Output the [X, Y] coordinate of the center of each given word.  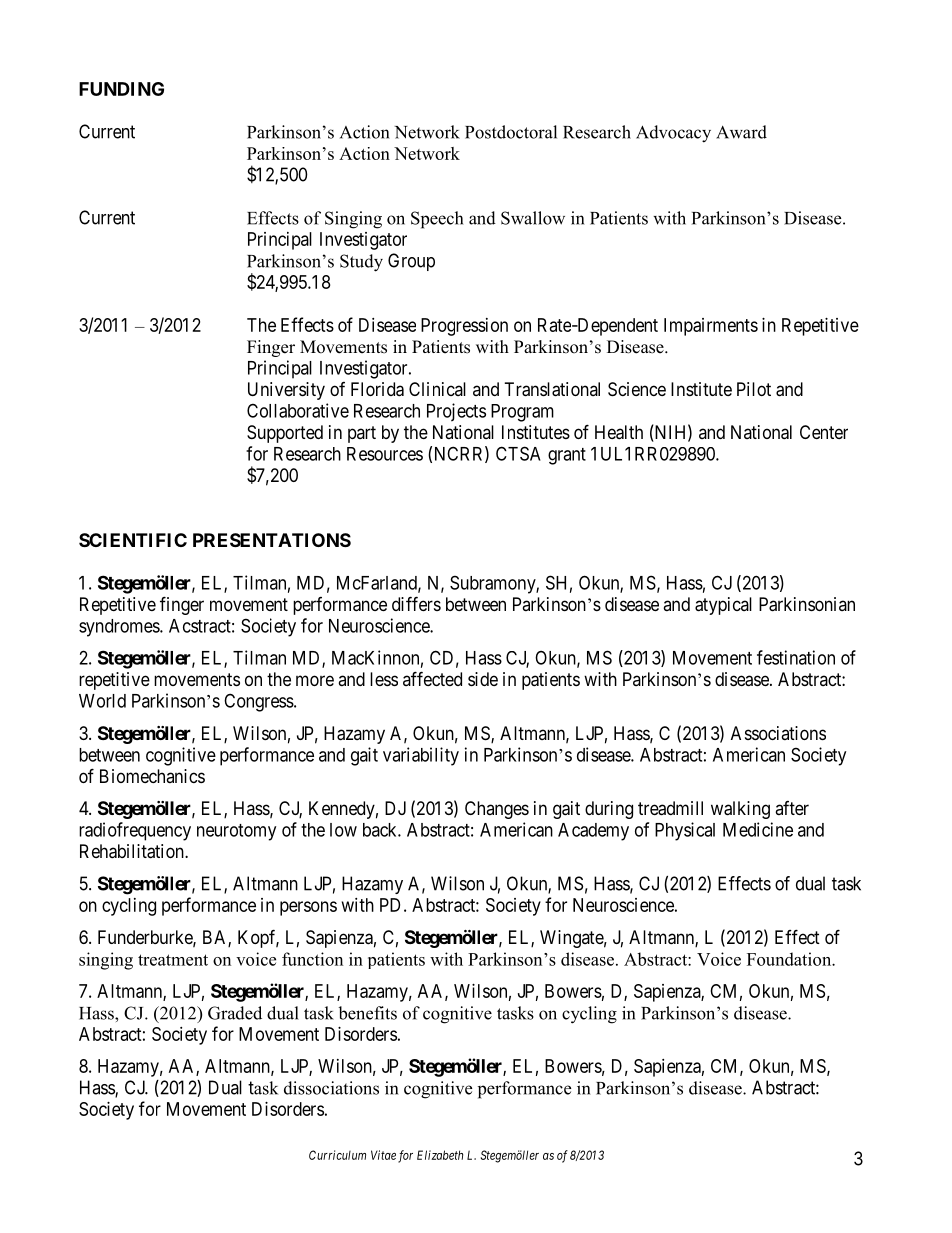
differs [416, 603]
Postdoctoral [511, 132]
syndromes [120, 628]
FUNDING [121, 89]
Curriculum [337, 1155]
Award [741, 132]
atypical [723, 606]
